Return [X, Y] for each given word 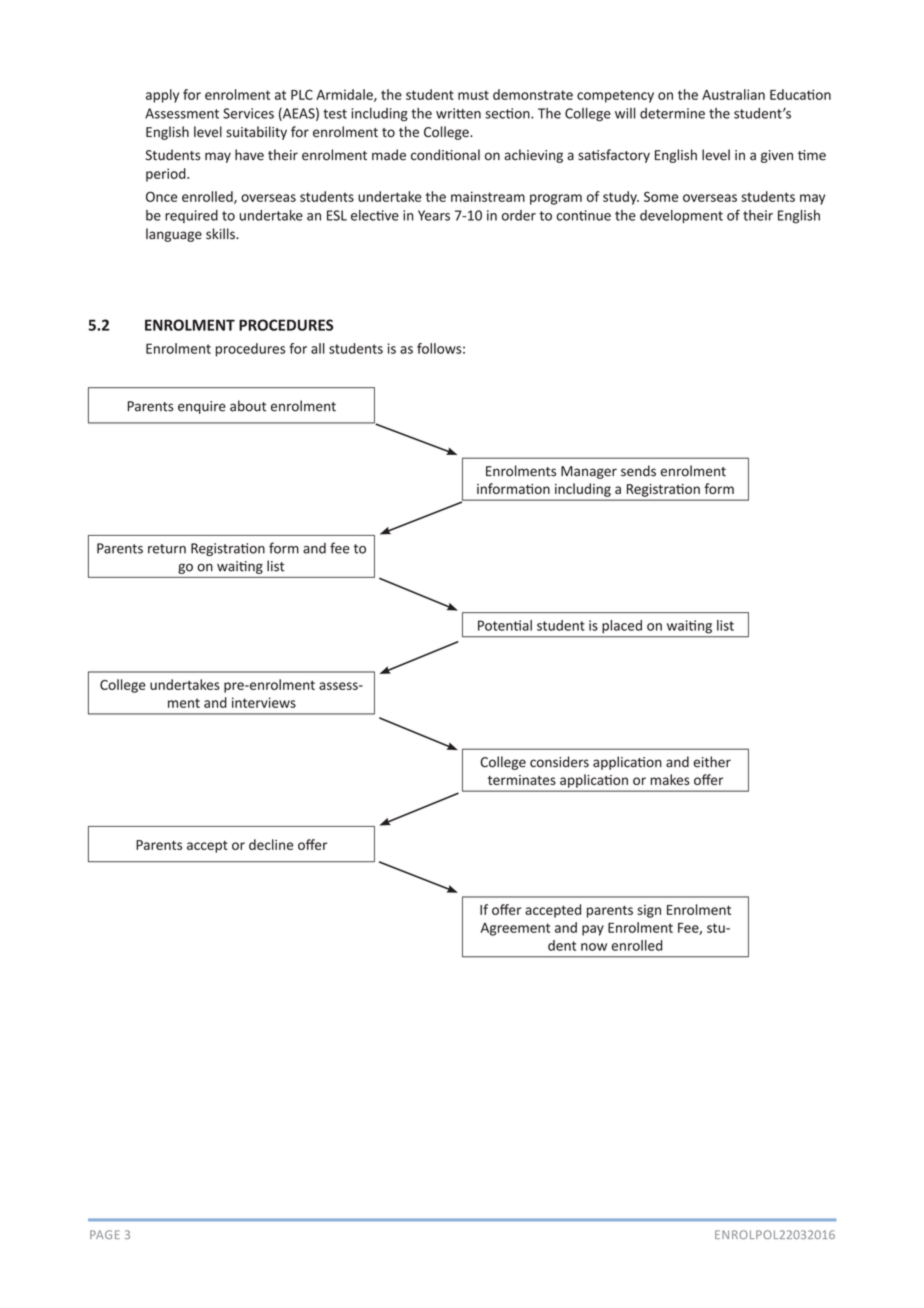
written [458, 113]
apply [162, 96]
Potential [505, 625]
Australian [733, 94]
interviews [264, 702]
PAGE [105, 1234]
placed [622, 626]
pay [593, 930]
